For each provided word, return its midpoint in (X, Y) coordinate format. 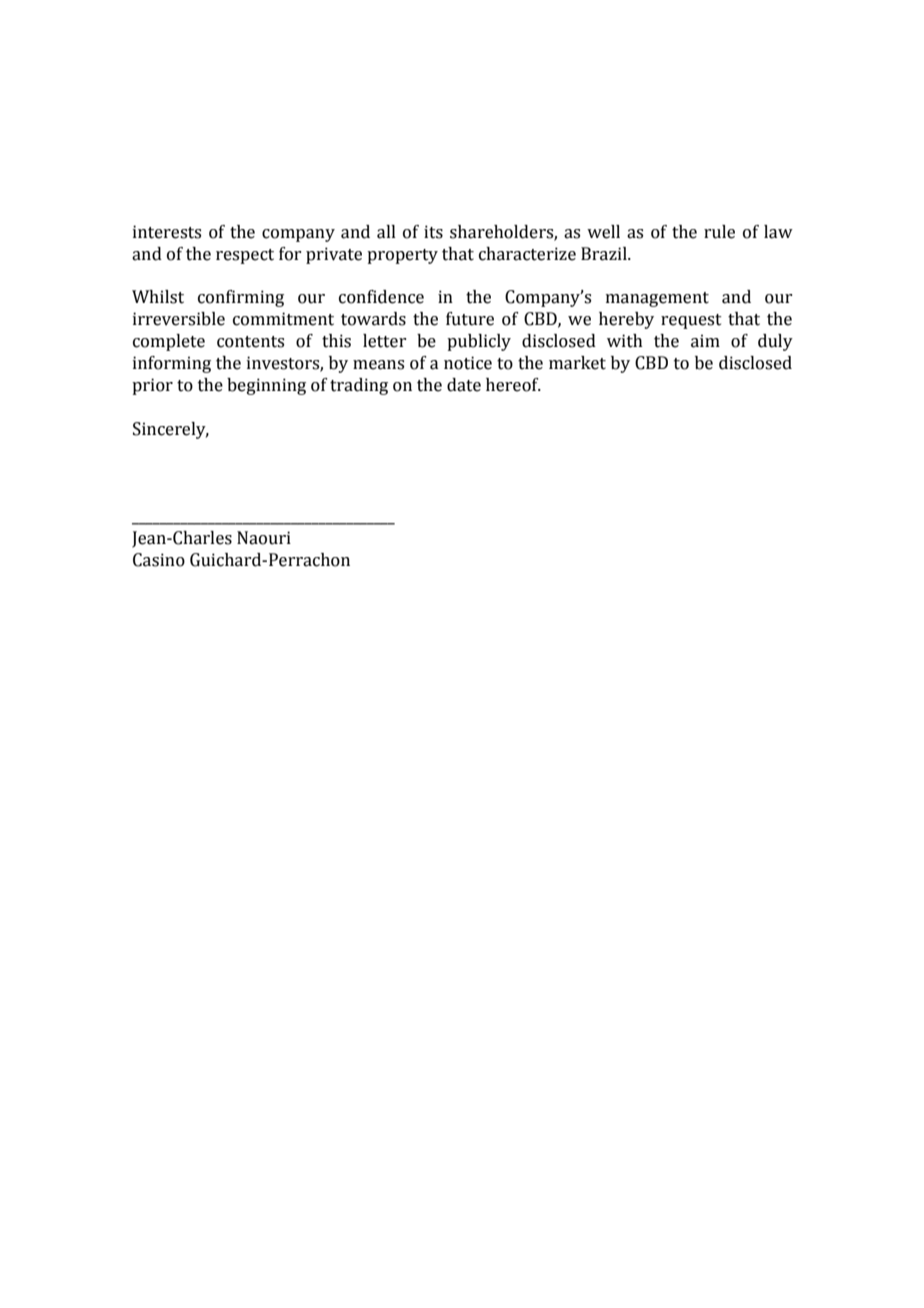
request (691, 321)
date (464, 385)
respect (245, 256)
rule (719, 232)
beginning (266, 386)
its (433, 232)
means (378, 365)
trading (359, 386)
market (577, 363)
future (470, 319)
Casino (159, 560)
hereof (513, 385)
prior (152, 386)
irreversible (179, 319)
